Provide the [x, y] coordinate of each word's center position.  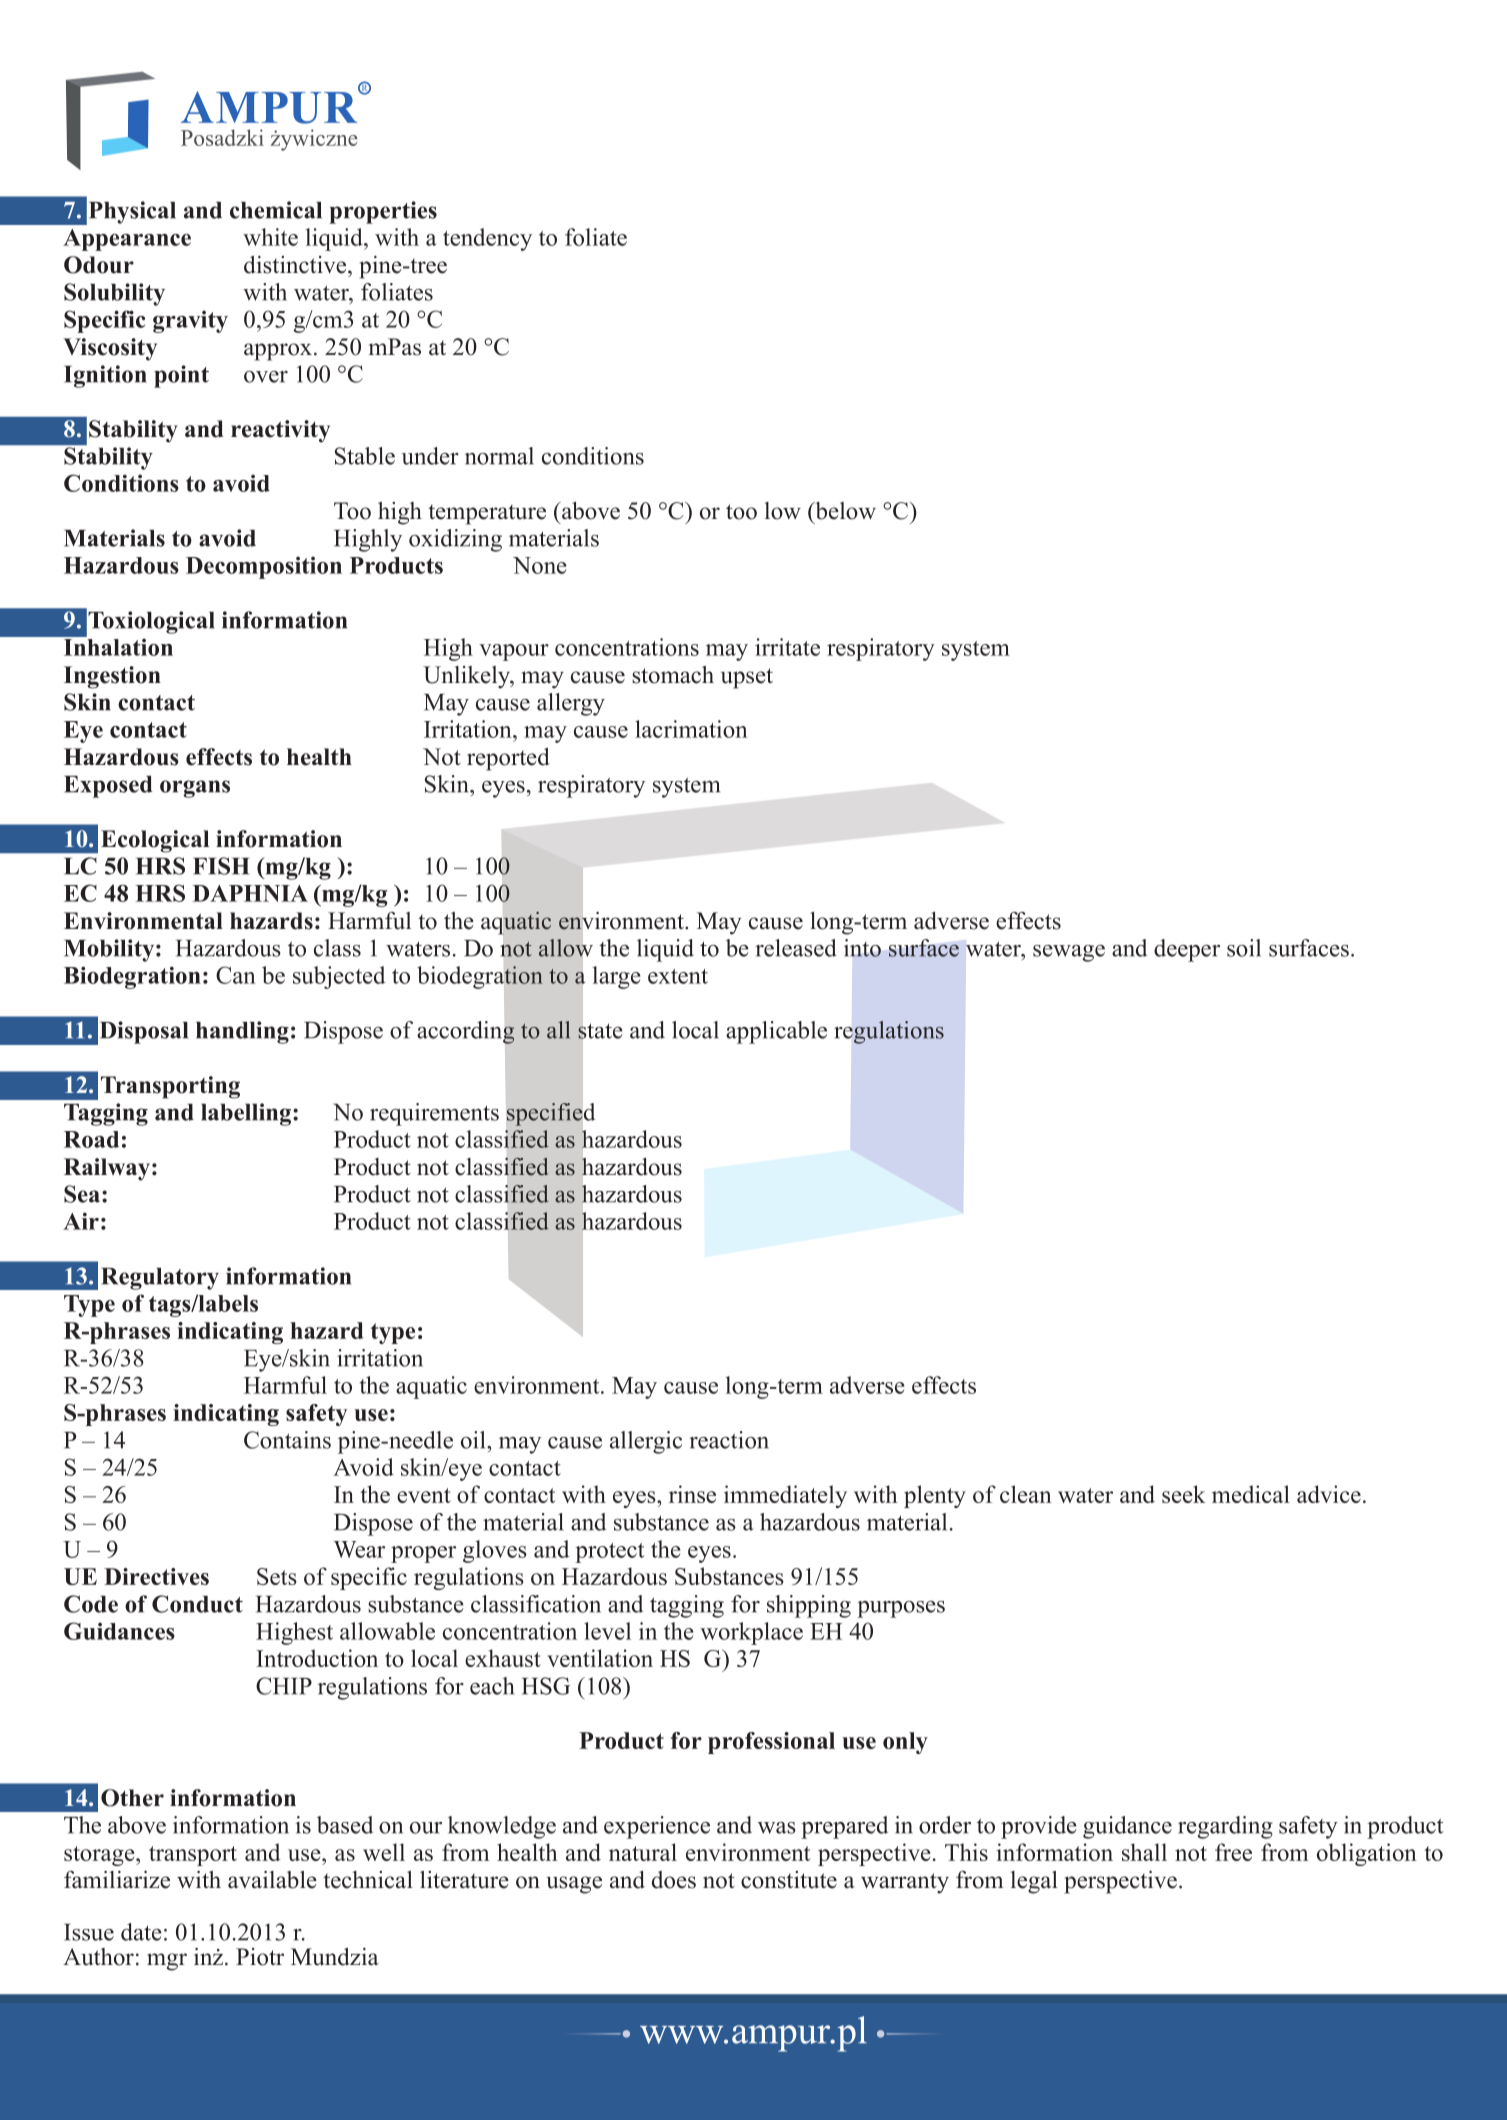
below [844, 511]
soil [1244, 948]
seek [1184, 1494]
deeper [1187, 950]
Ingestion [112, 677]
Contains [287, 1440]
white [270, 237]
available [272, 1880]
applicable [776, 1032]
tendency [487, 239]
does [674, 1880]
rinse [692, 1494]
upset [747, 678]
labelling [247, 1114]
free [1233, 1852]
